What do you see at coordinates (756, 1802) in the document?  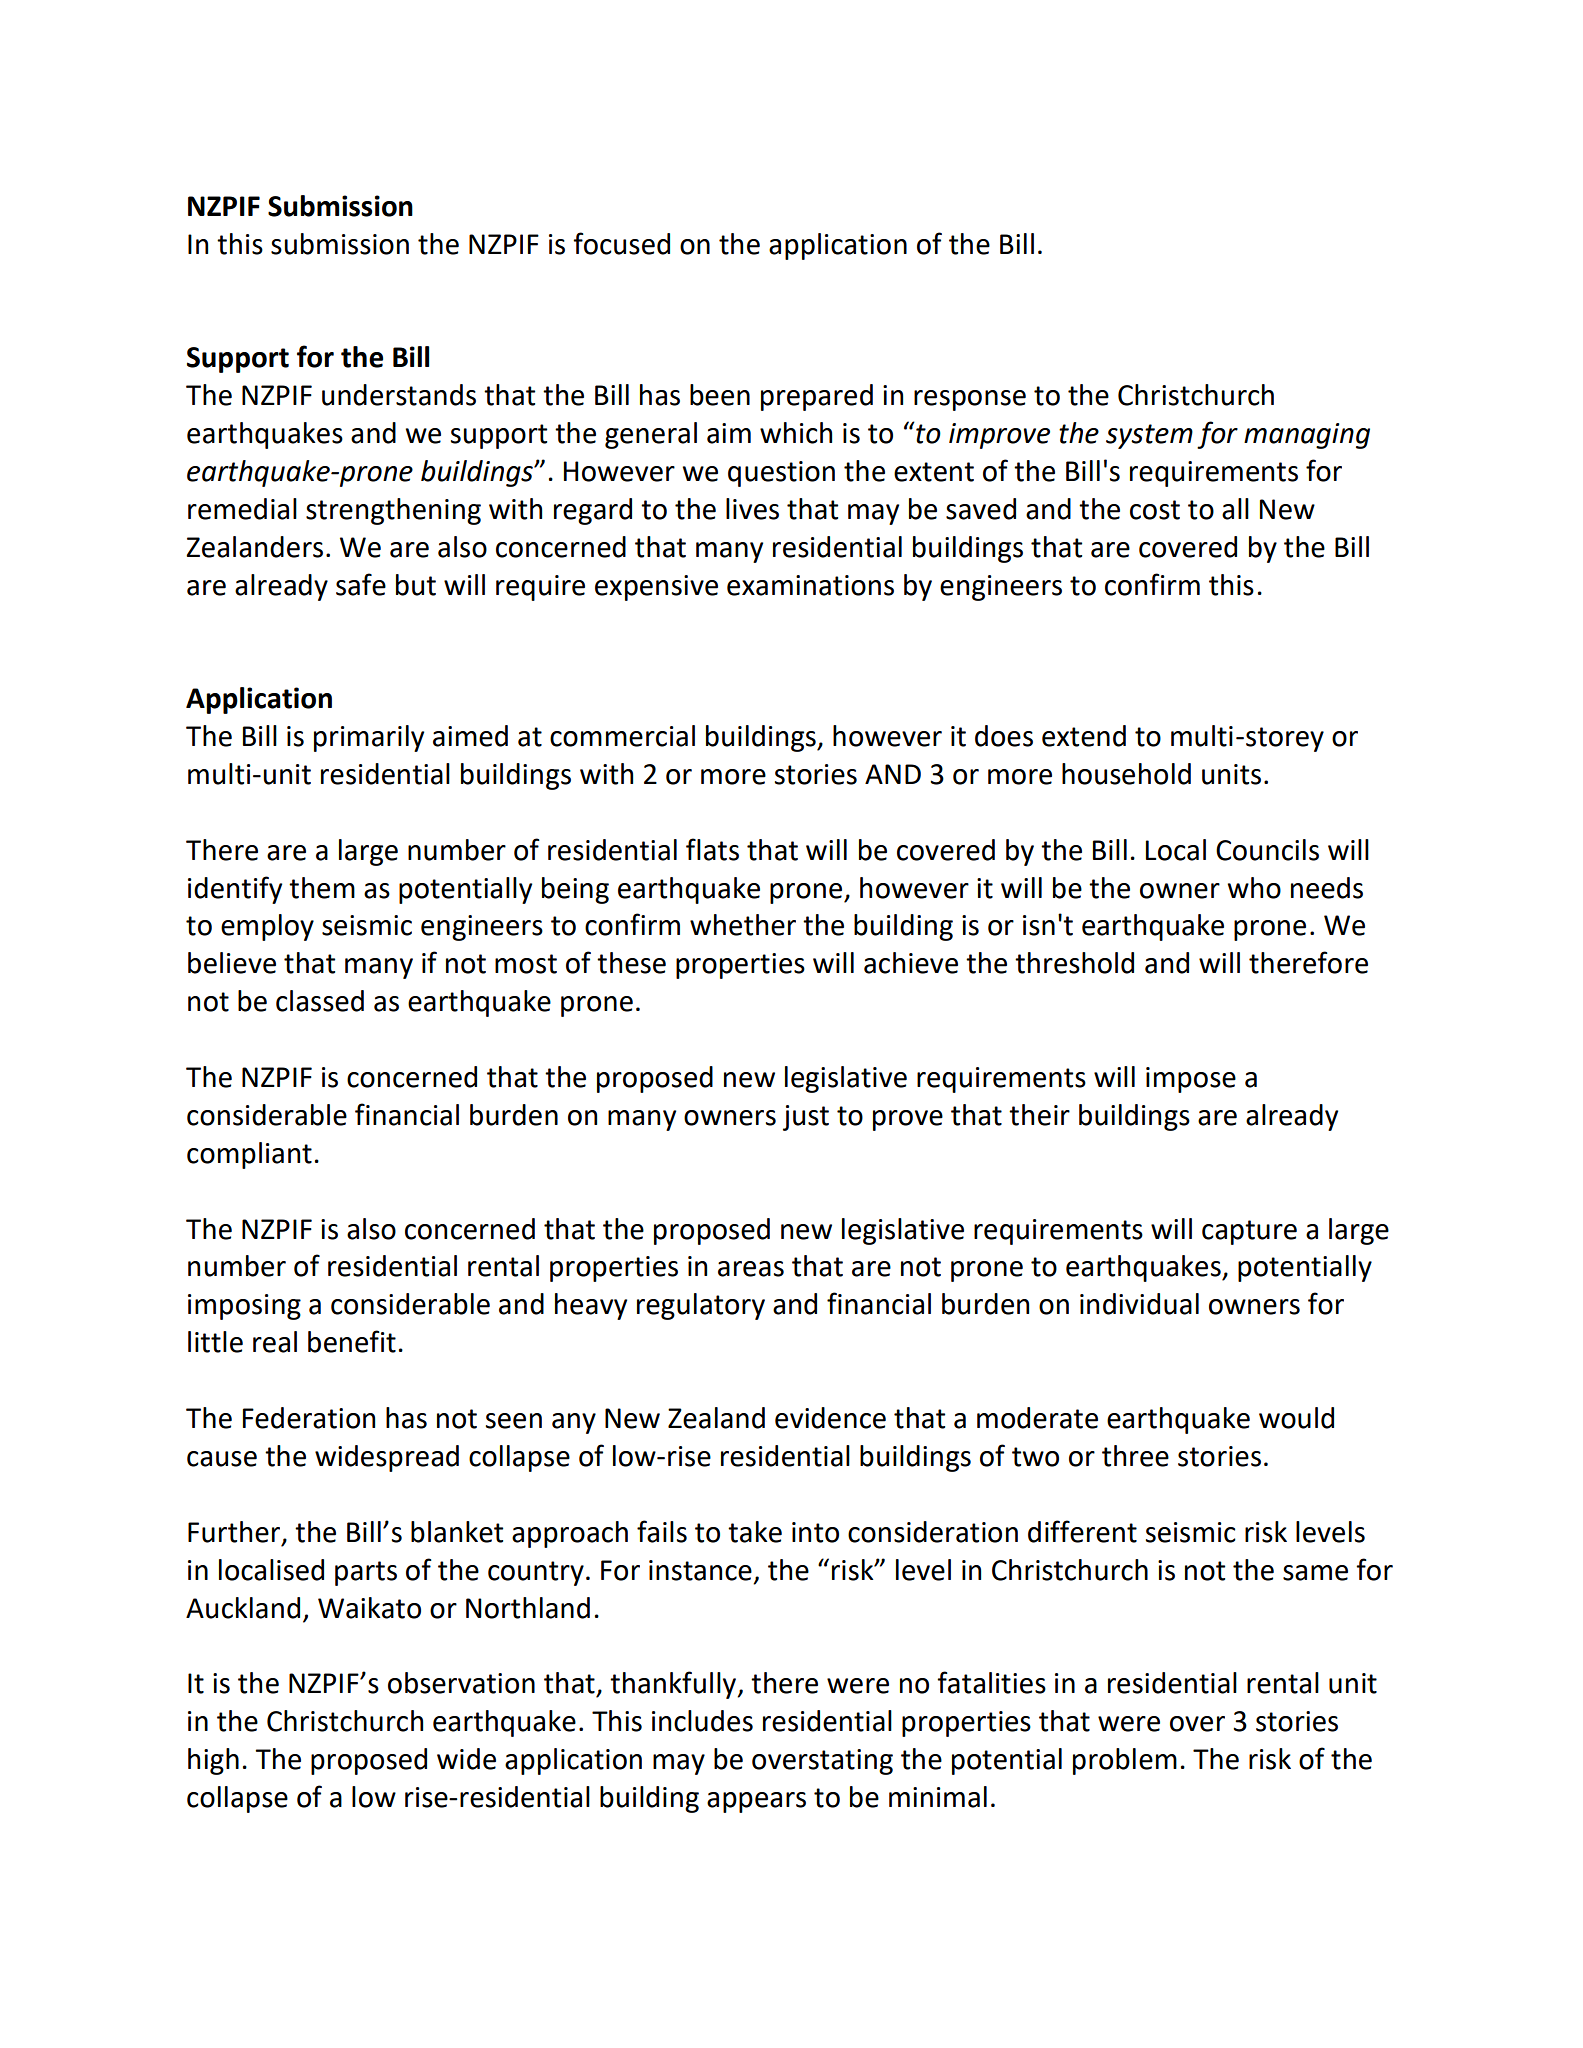 I see `appears` at bounding box center [756, 1802].
